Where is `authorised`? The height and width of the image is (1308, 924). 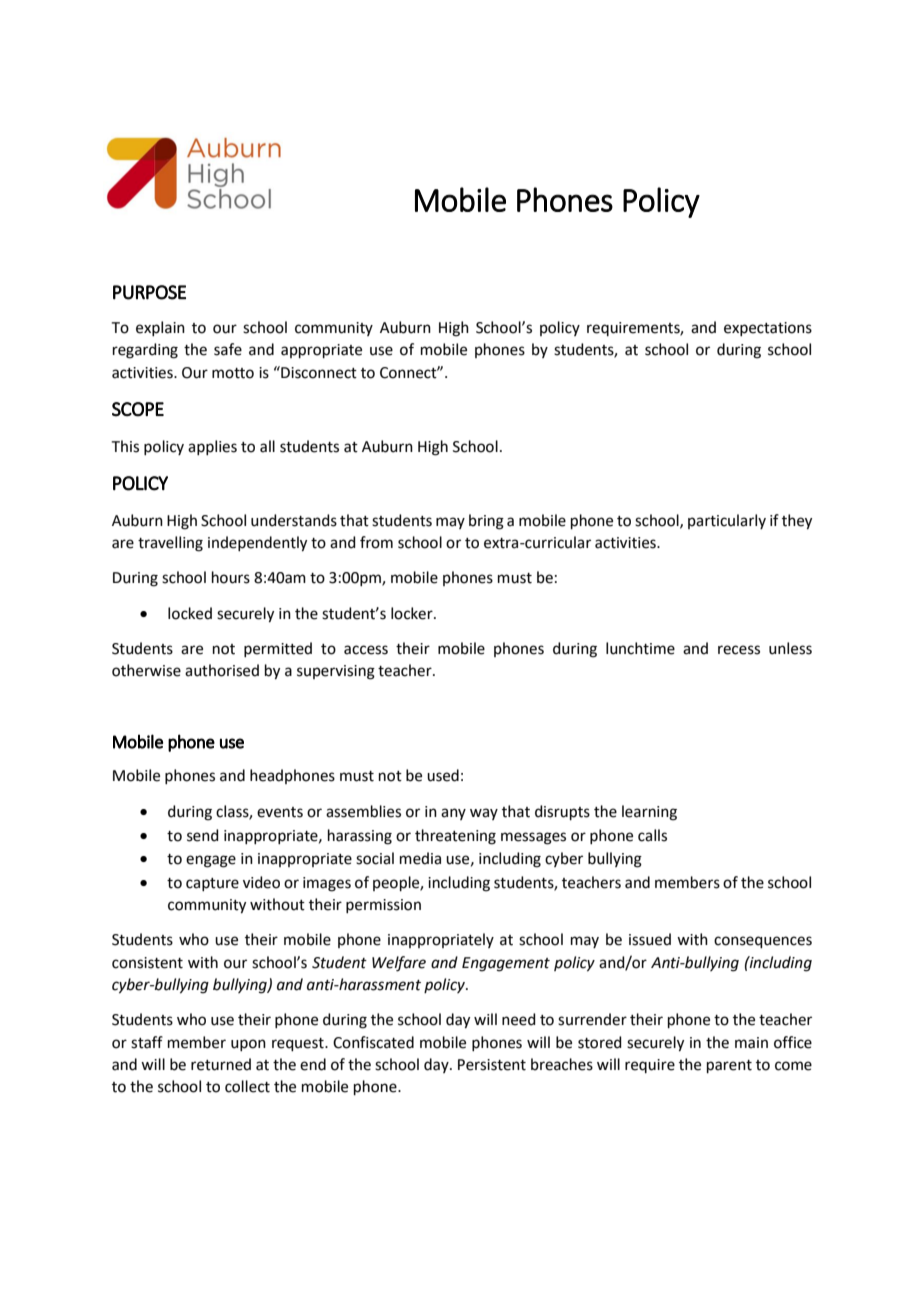 authorised is located at coordinates (222, 670).
